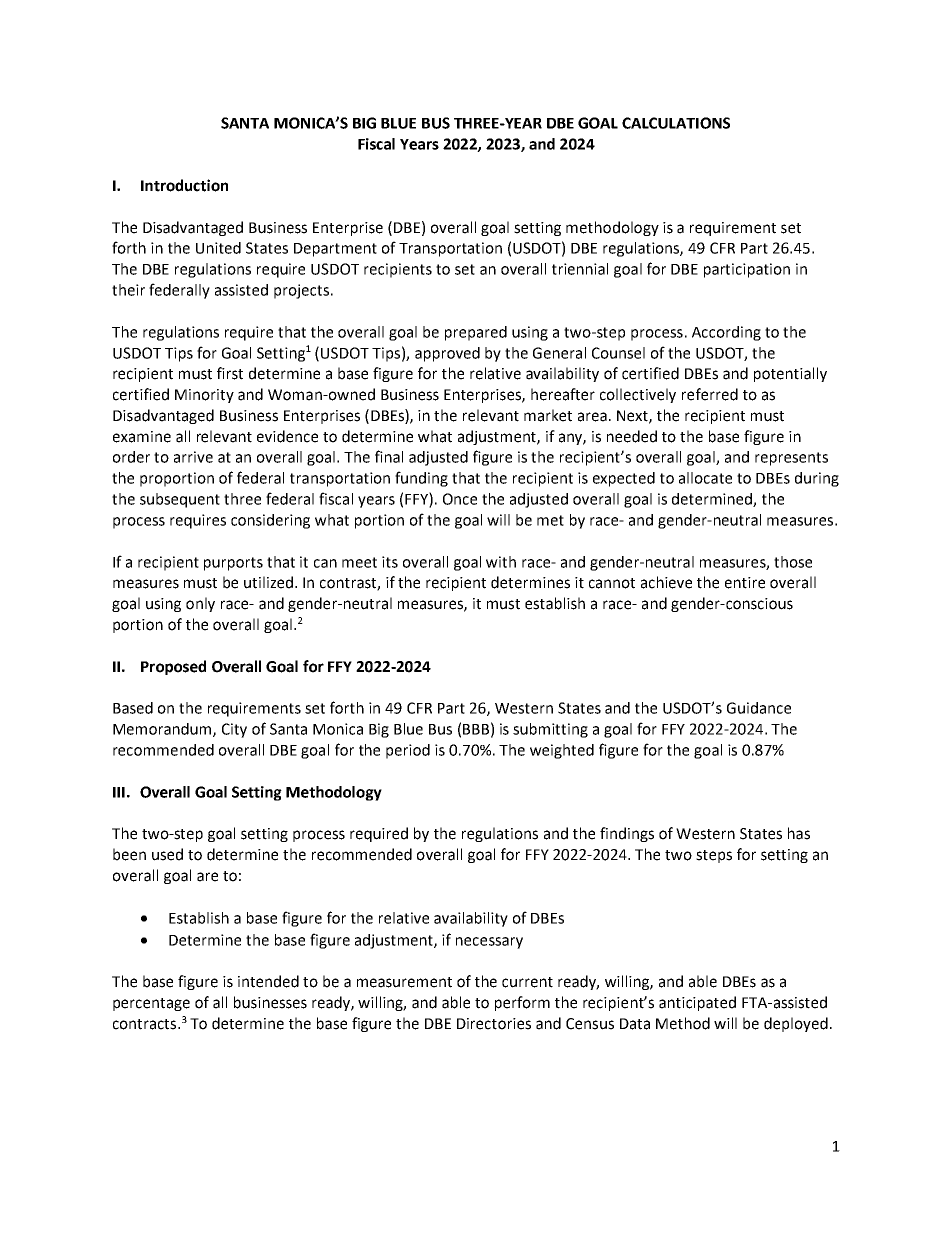 The width and height of the screenshot is (952, 1233). I want to click on referred, so click(710, 394).
